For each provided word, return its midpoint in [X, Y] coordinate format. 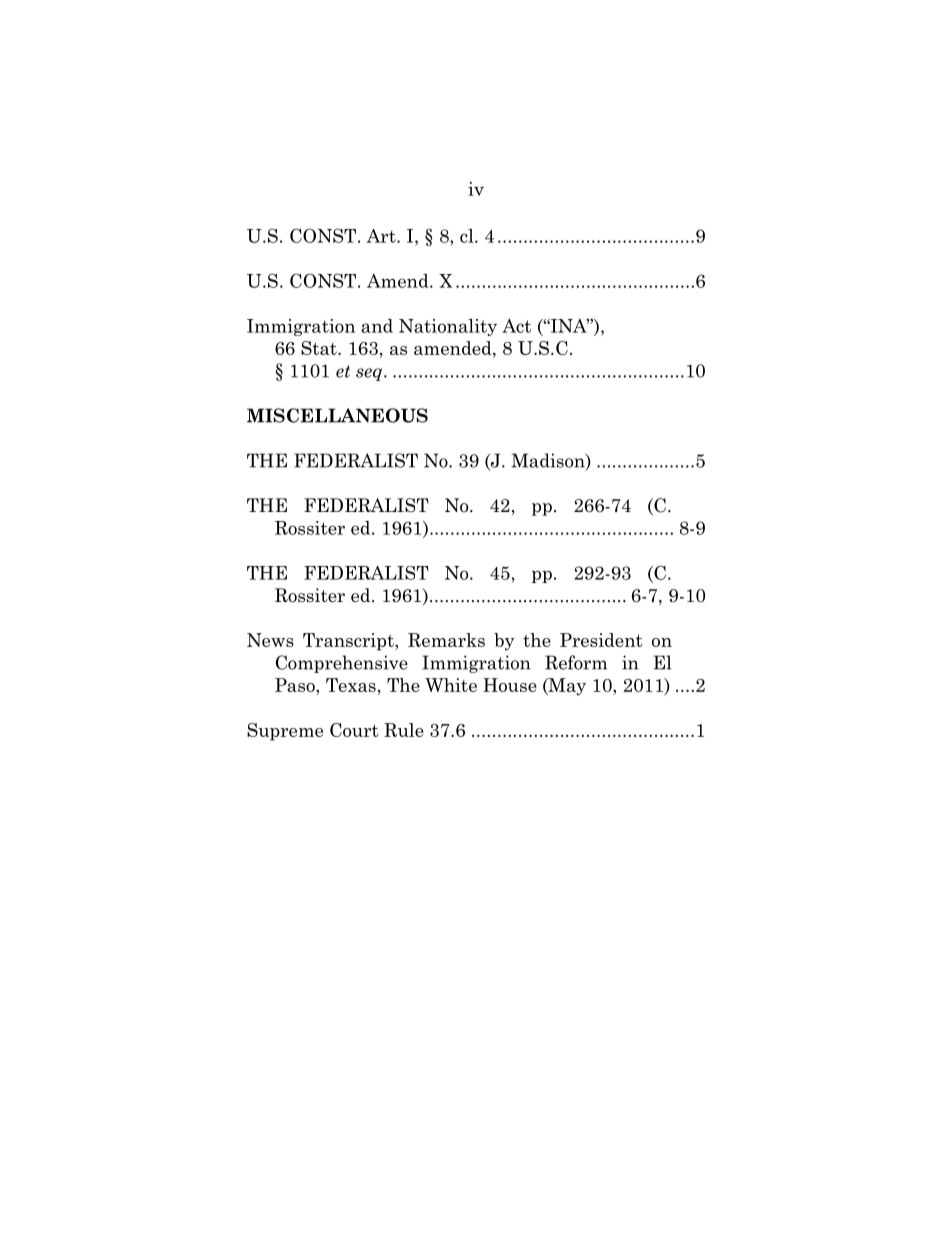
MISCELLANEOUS [337, 415]
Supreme [285, 732]
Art [382, 236]
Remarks [446, 640]
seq [370, 374]
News [270, 640]
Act [516, 326]
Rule [404, 730]
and [377, 326]
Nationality [448, 327]
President [601, 640]
